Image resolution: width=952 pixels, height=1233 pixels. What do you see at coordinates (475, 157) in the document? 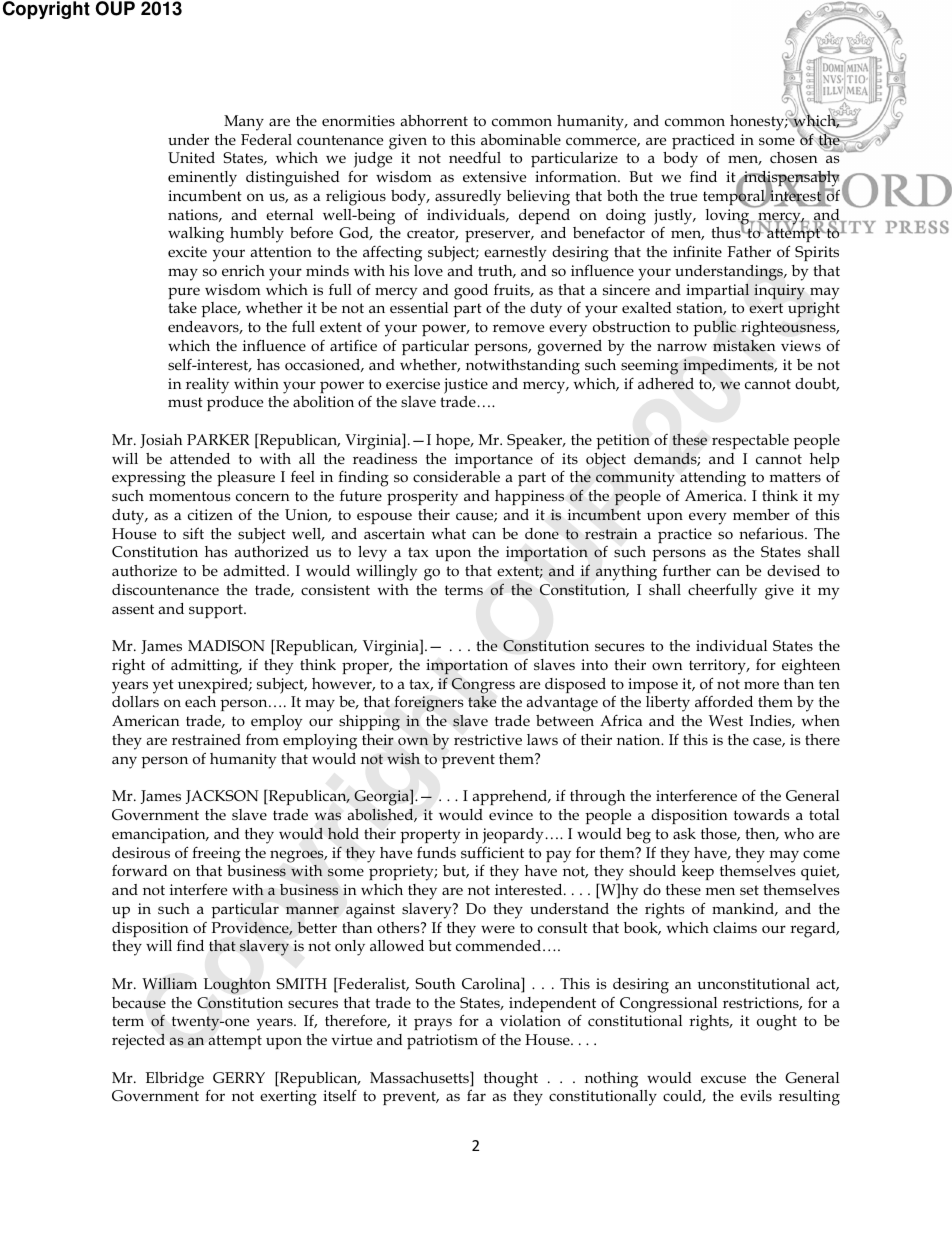
I see `needful` at bounding box center [475, 157].
